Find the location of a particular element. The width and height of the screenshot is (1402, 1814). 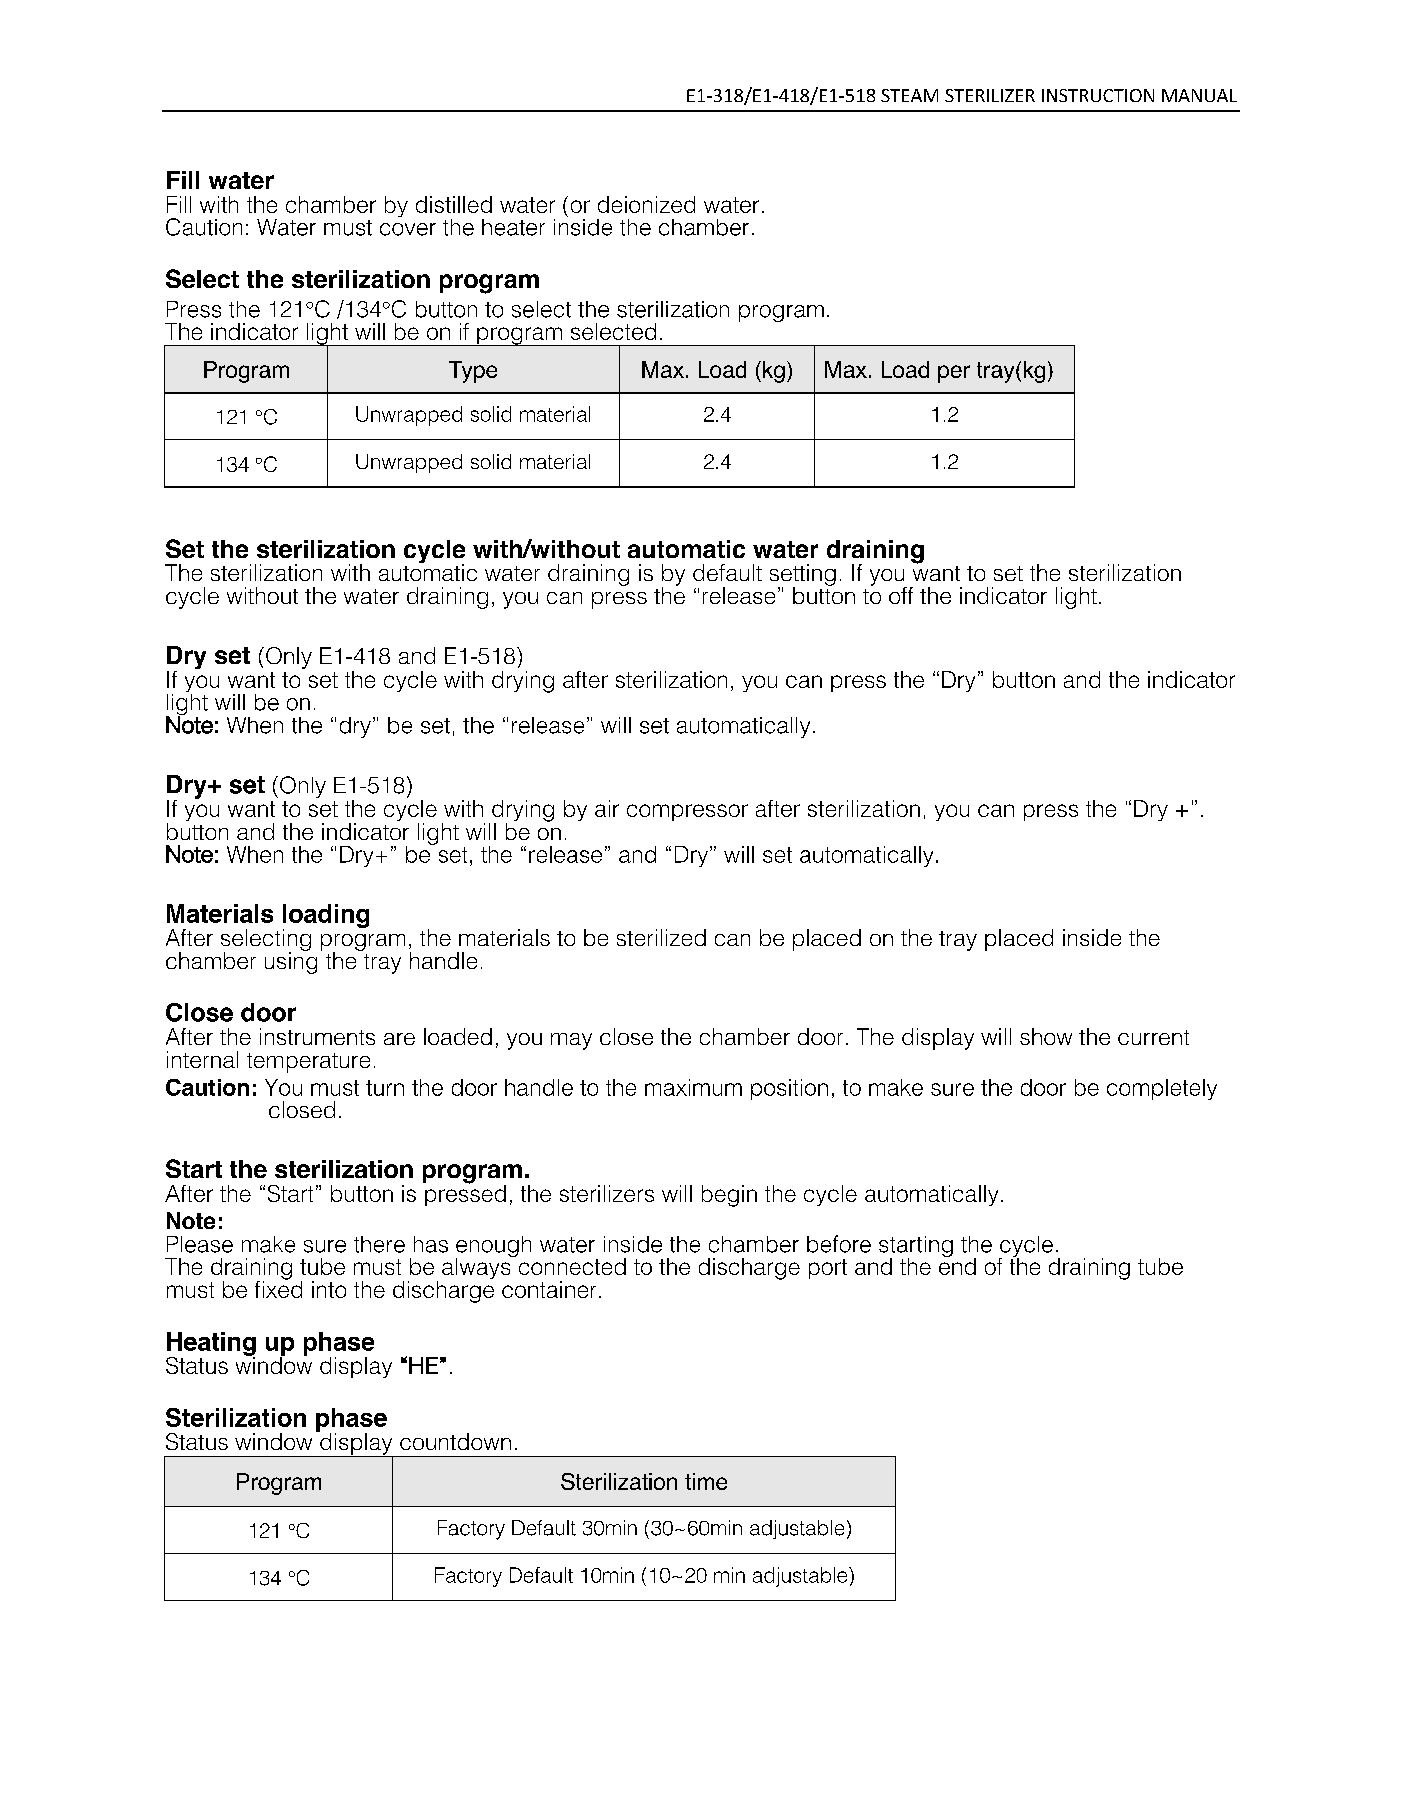

Type is located at coordinates (473, 372).
